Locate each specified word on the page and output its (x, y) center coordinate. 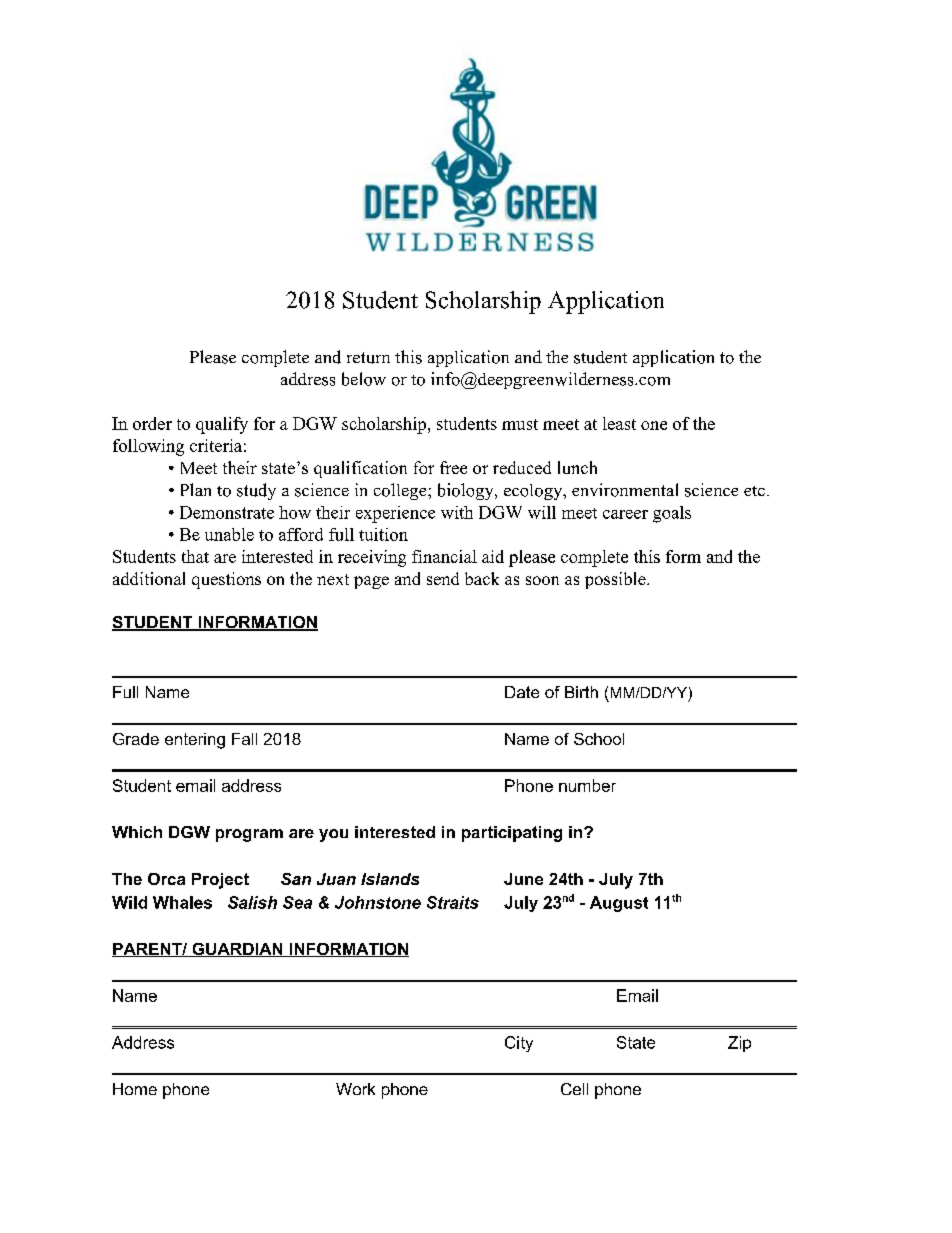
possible (616, 580)
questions (226, 580)
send (443, 578)
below (364, 379)
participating (512, 834)
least (619, 423)
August (619, 904)
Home (135, 1089)
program (249, 835)
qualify (222, 425)
